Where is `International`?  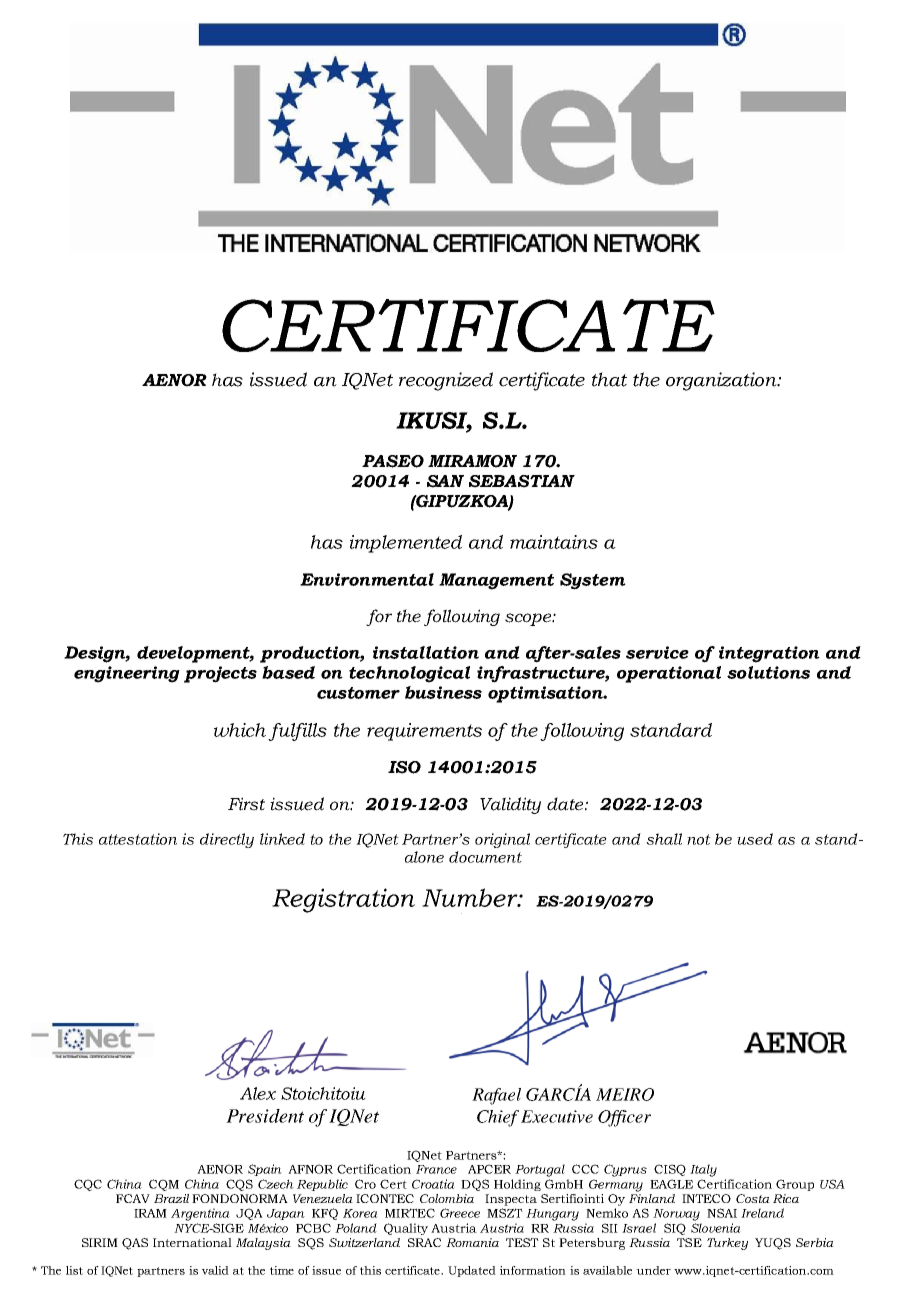 International is located at coordinates (192, 1242).
